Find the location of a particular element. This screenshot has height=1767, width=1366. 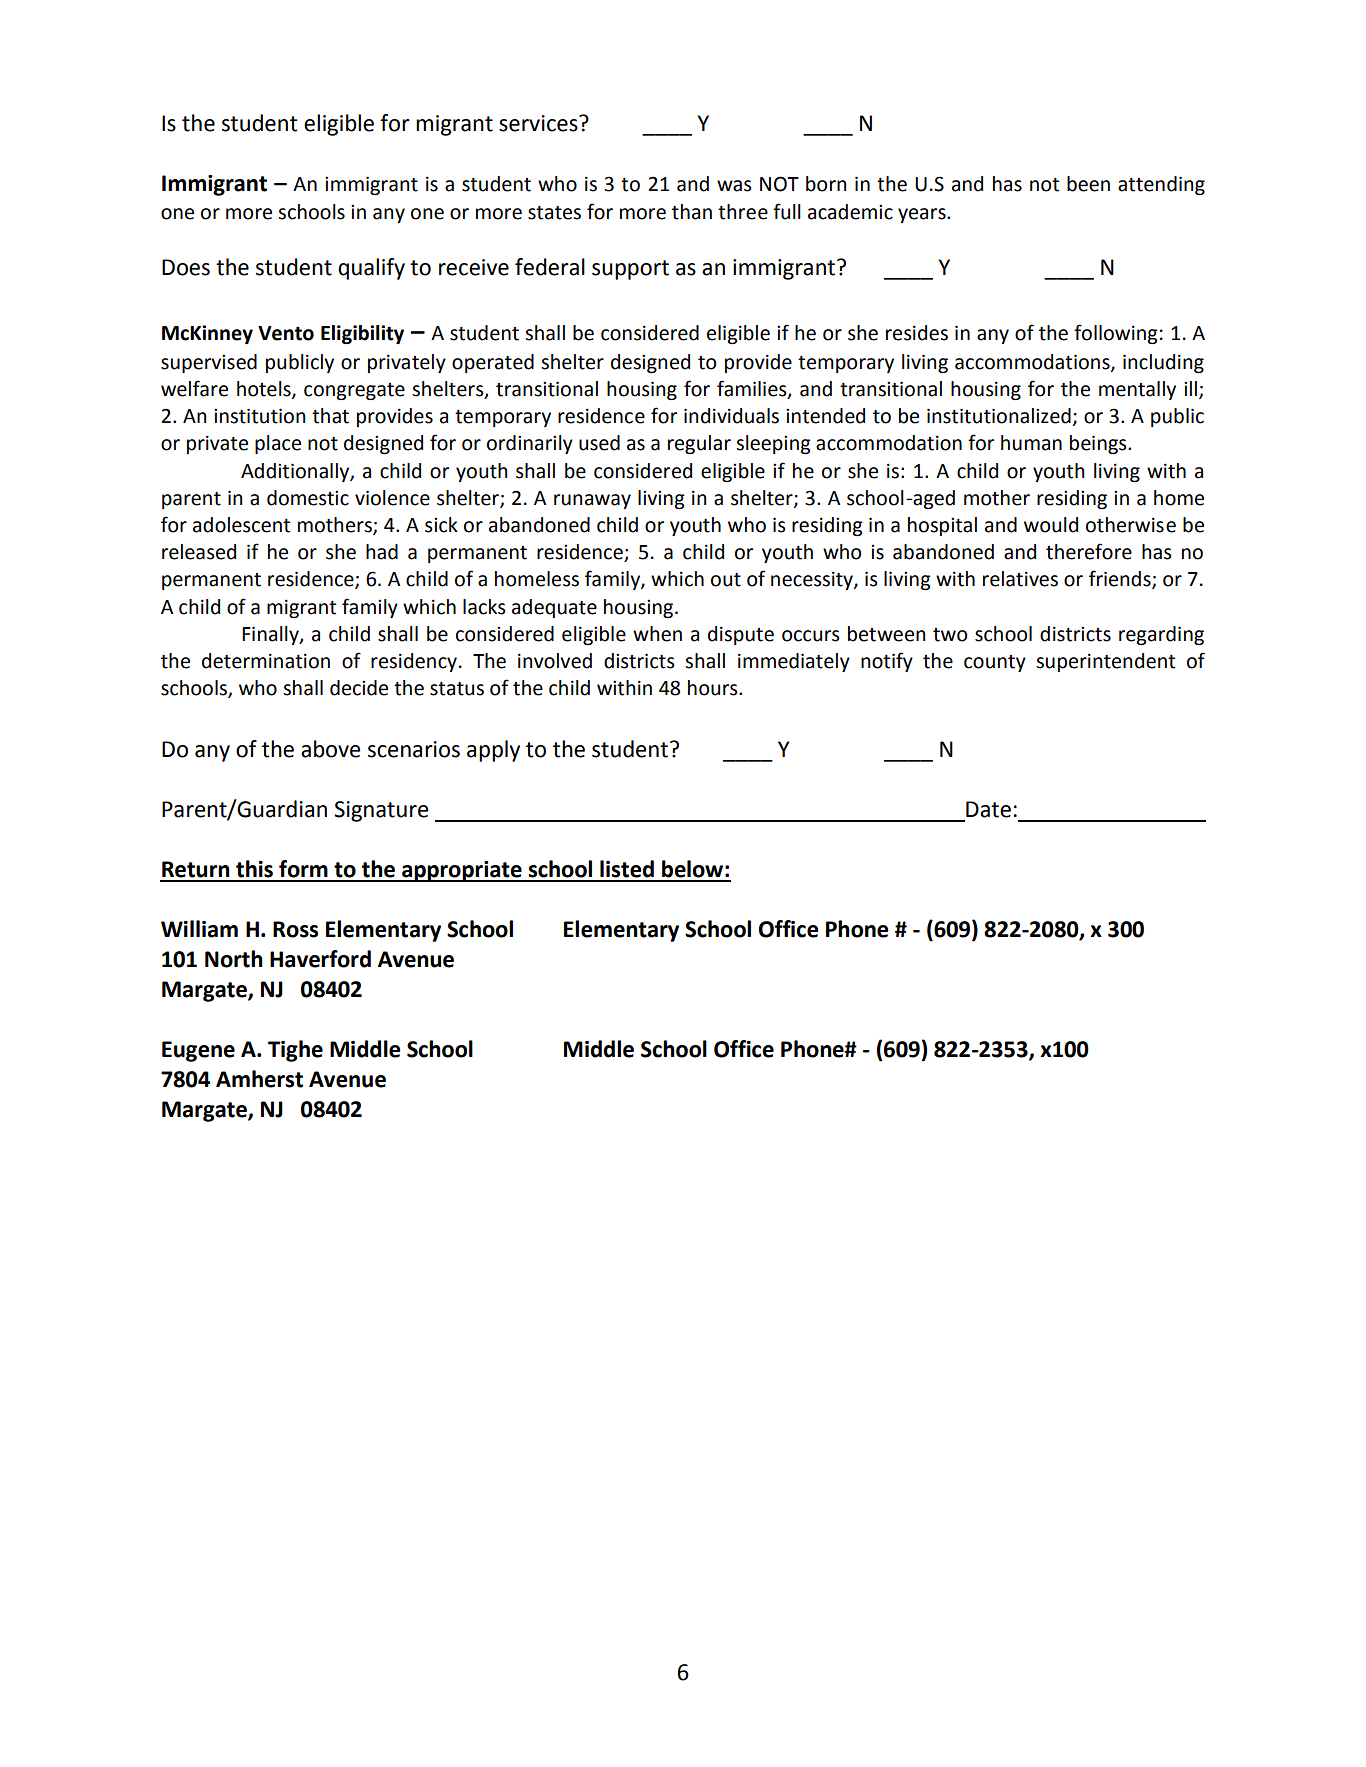

Tighe is located at coordinates (295, 1051).
